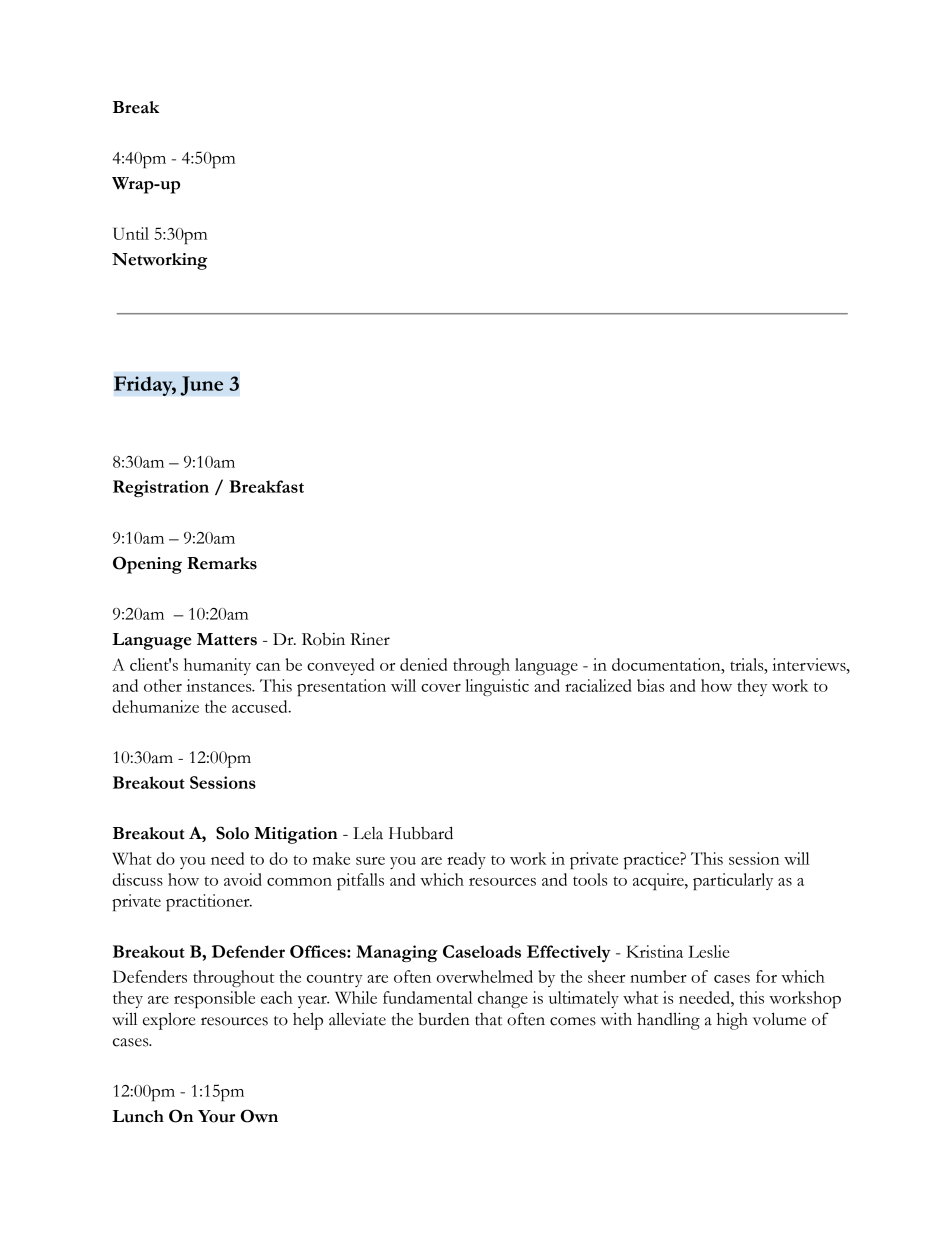 The width and height of the page is (952, 1233). Describe the element at coordinates (650, 685) in the page. I see `bias` at that location.
